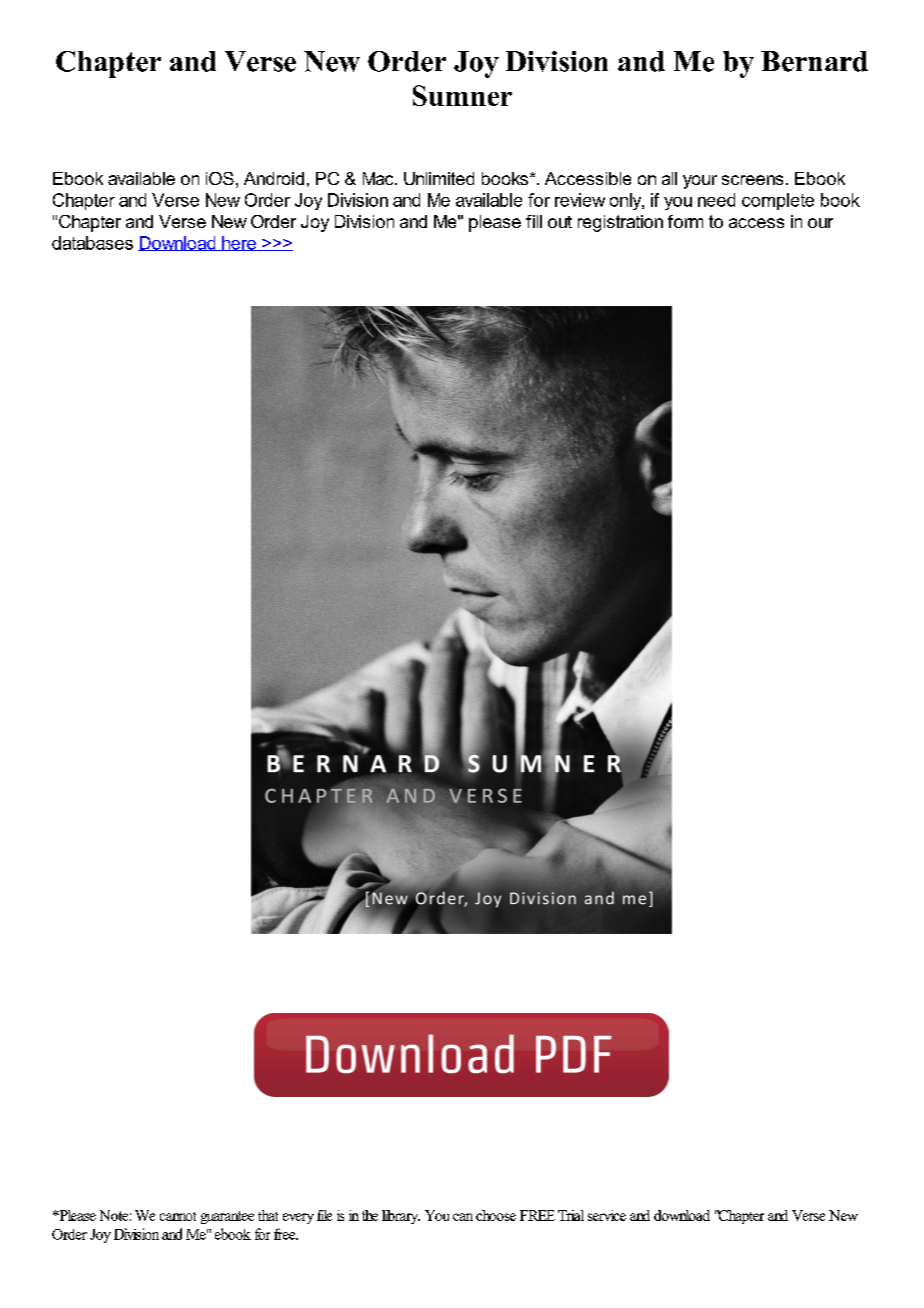 This image has height=1308, width=924. What do you see at coordinates (620, 223) in the image?
I see `registration` at bounding box center [620, 223].
